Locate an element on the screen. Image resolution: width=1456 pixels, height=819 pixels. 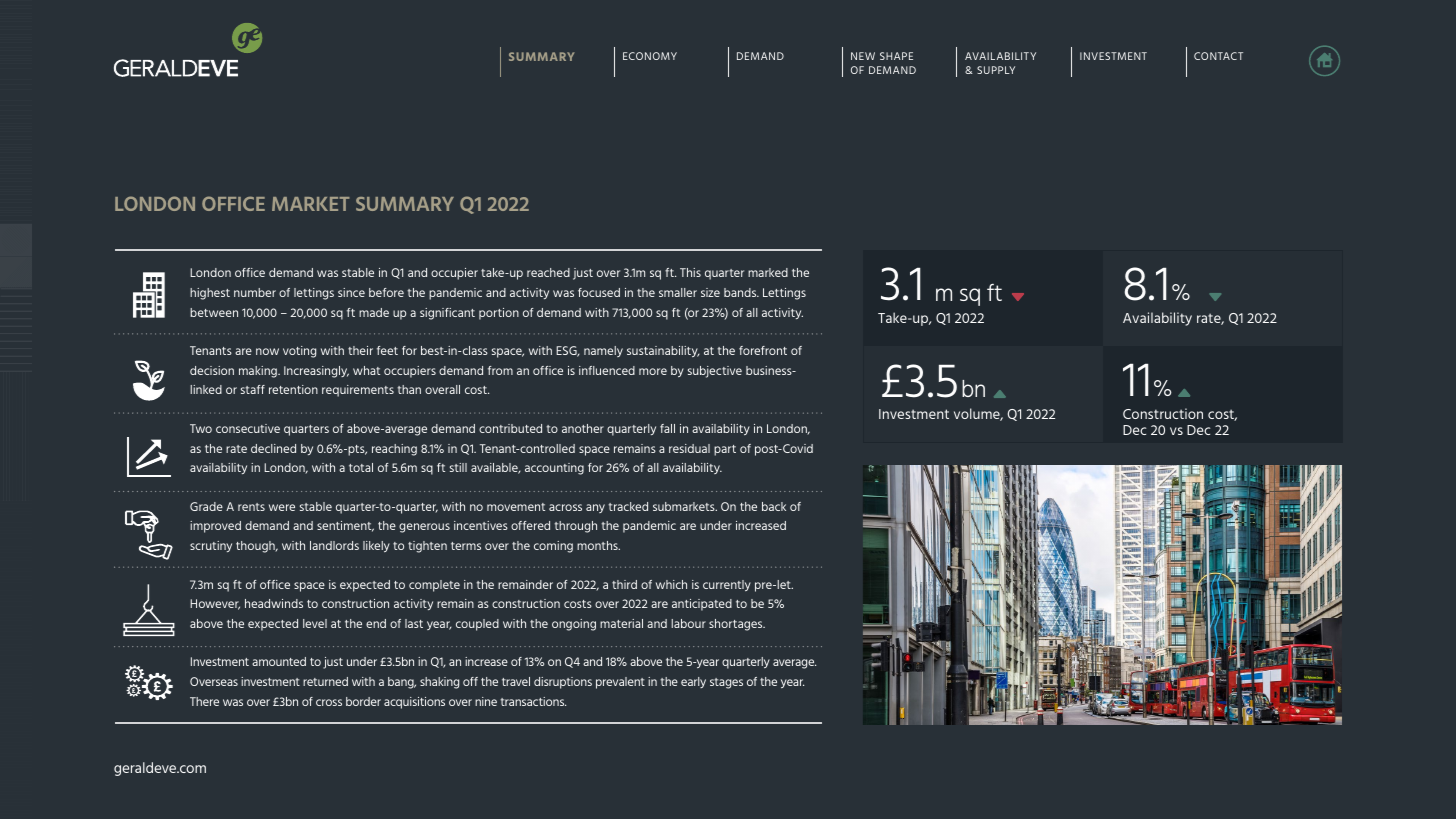
returned is located at coordinates (325, 681).
